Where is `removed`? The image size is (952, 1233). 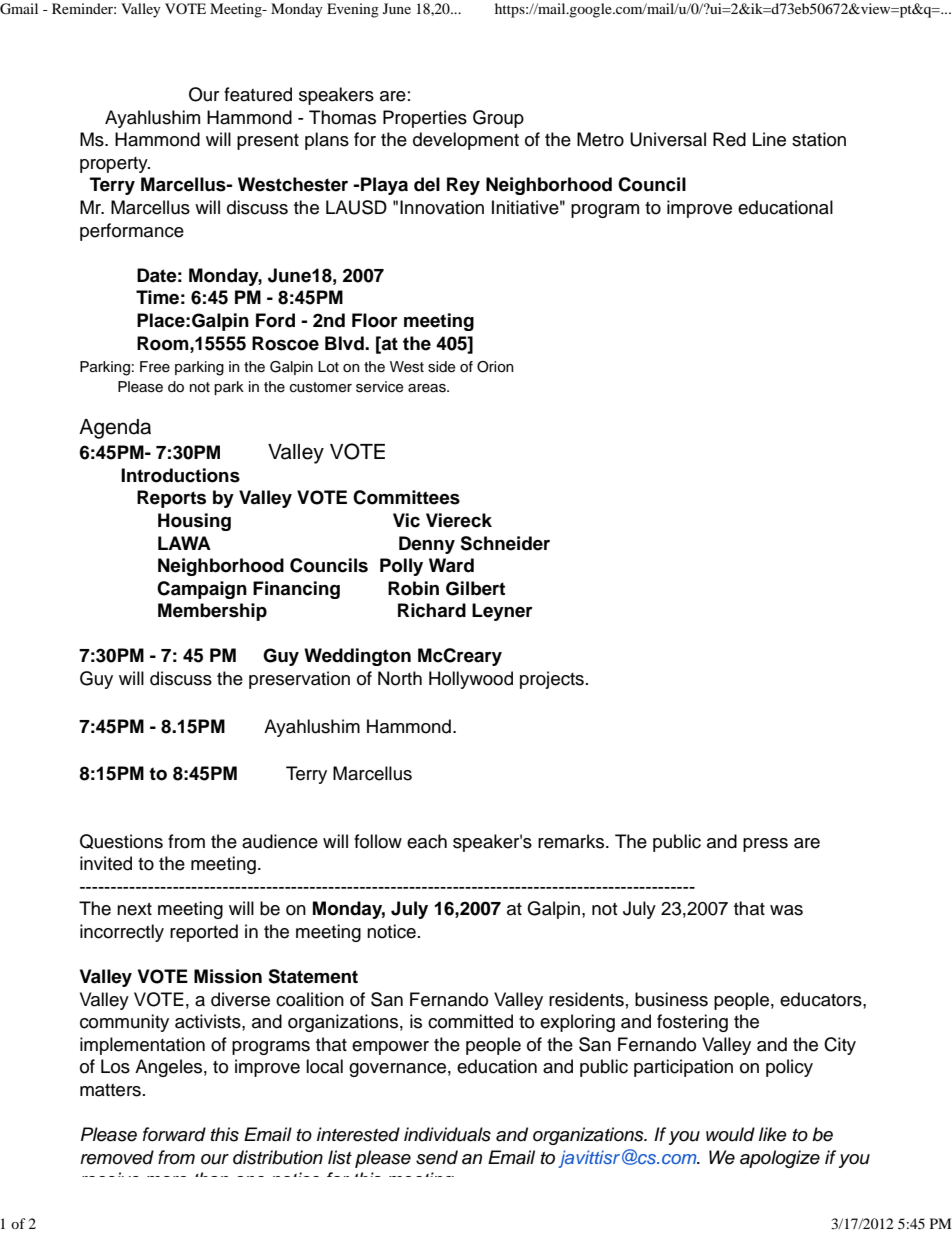 removed is located at coordinates (117, 1157).
